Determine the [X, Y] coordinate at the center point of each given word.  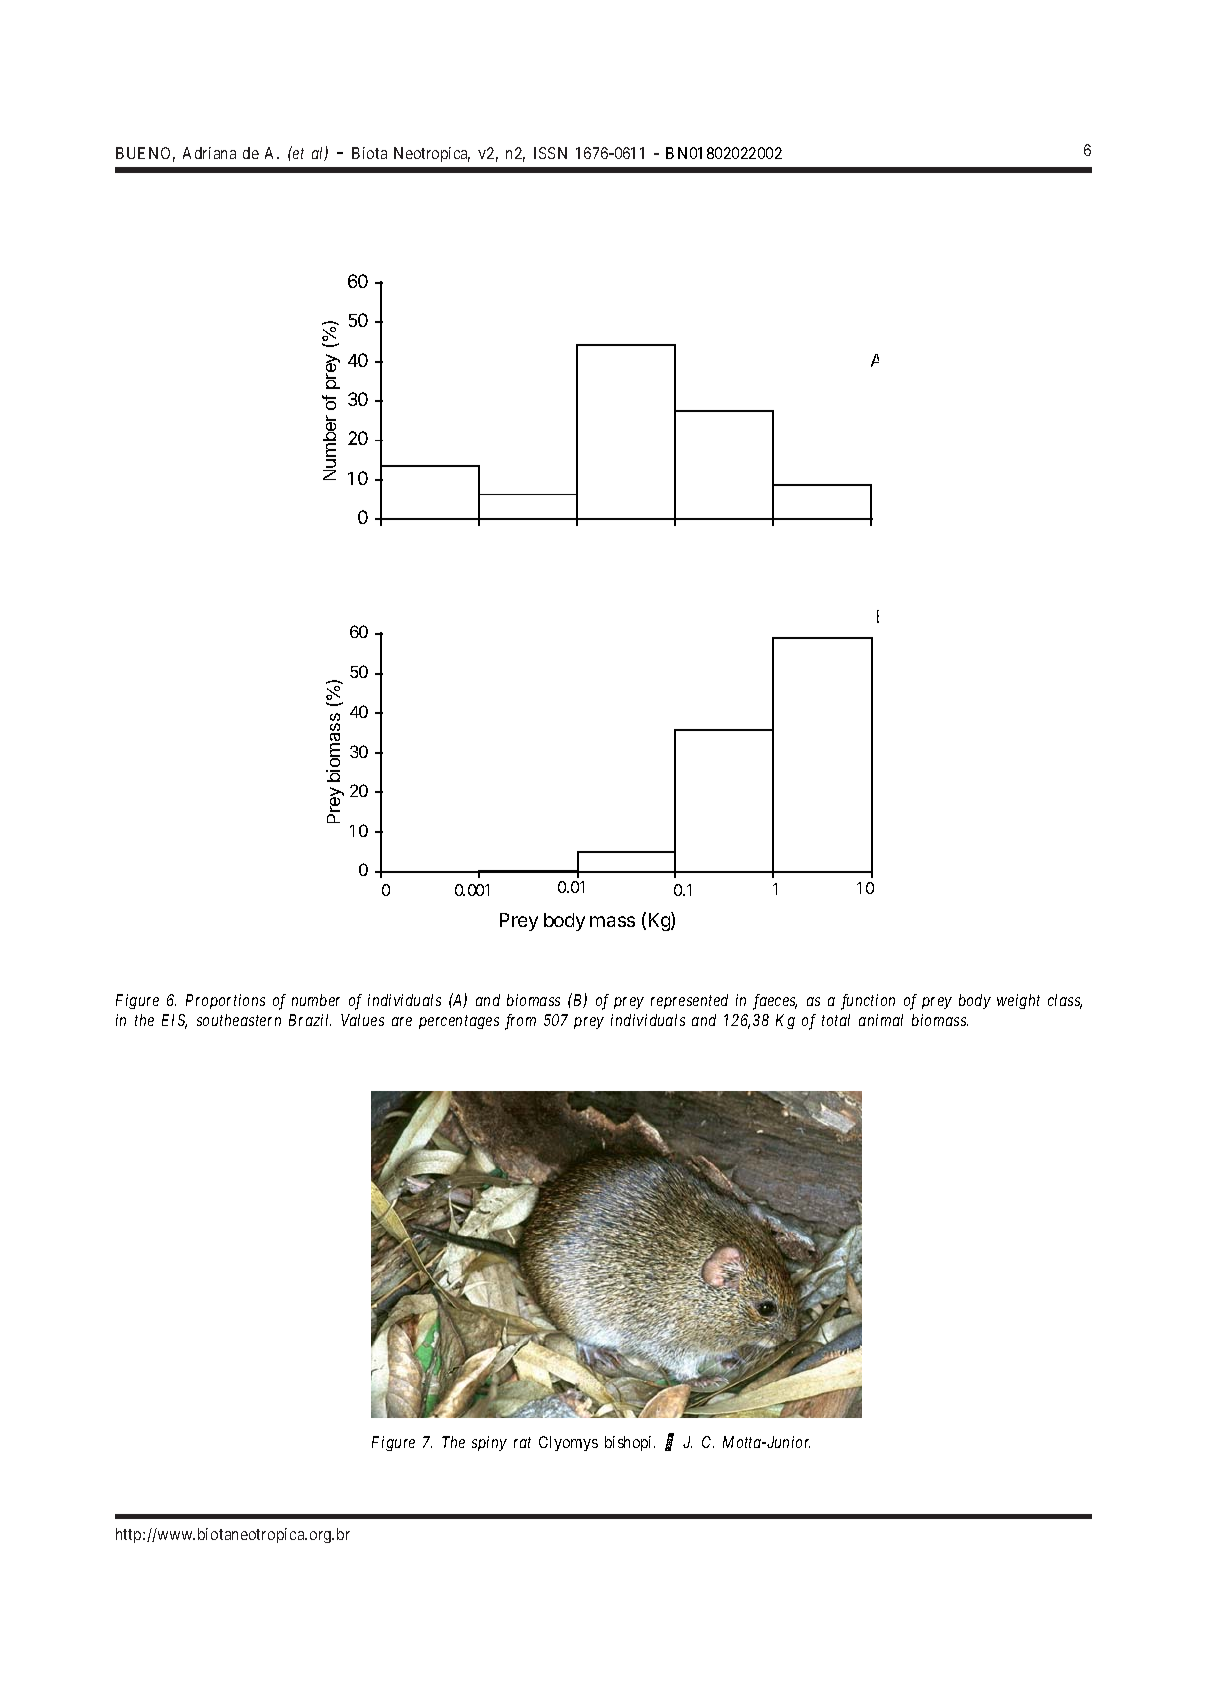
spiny [489, 1443]
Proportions [225, 1001]
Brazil [310, 1020]
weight [1018, 1001]
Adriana [209, 153]
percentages [459, 1022]
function [868, 1002]
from [520, 1022]
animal [881, 1020]
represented [689, 1001]
